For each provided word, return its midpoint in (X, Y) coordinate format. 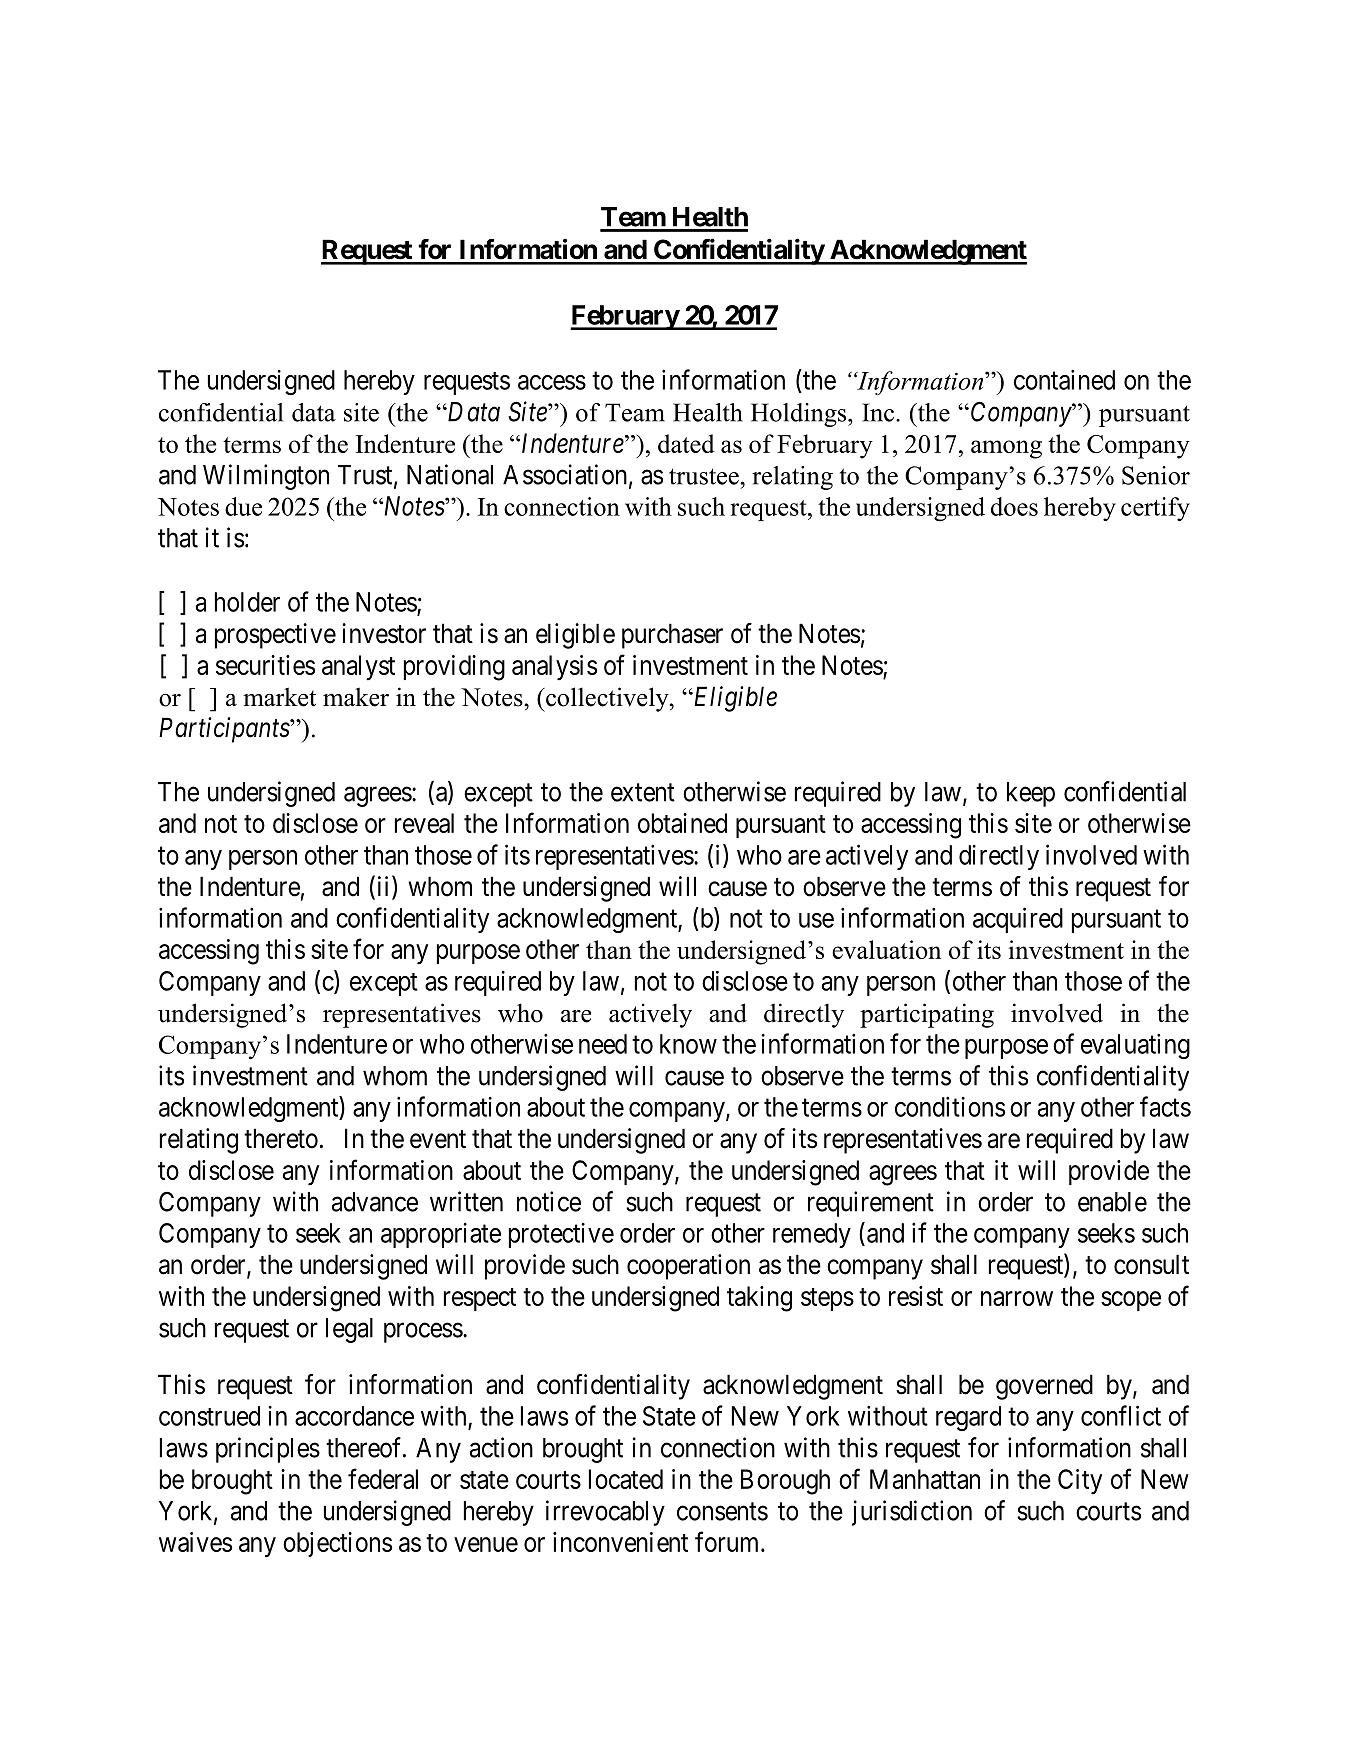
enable (1112, 1202)
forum (728, 1541)
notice (549, 1201)
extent (643, 793)
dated (686, 443)
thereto (281, 1138)
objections (337, 1544)
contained (1064, 380)
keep (1031, 794)
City (1080, 1482)
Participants (225, 730)
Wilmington (266, 477)
